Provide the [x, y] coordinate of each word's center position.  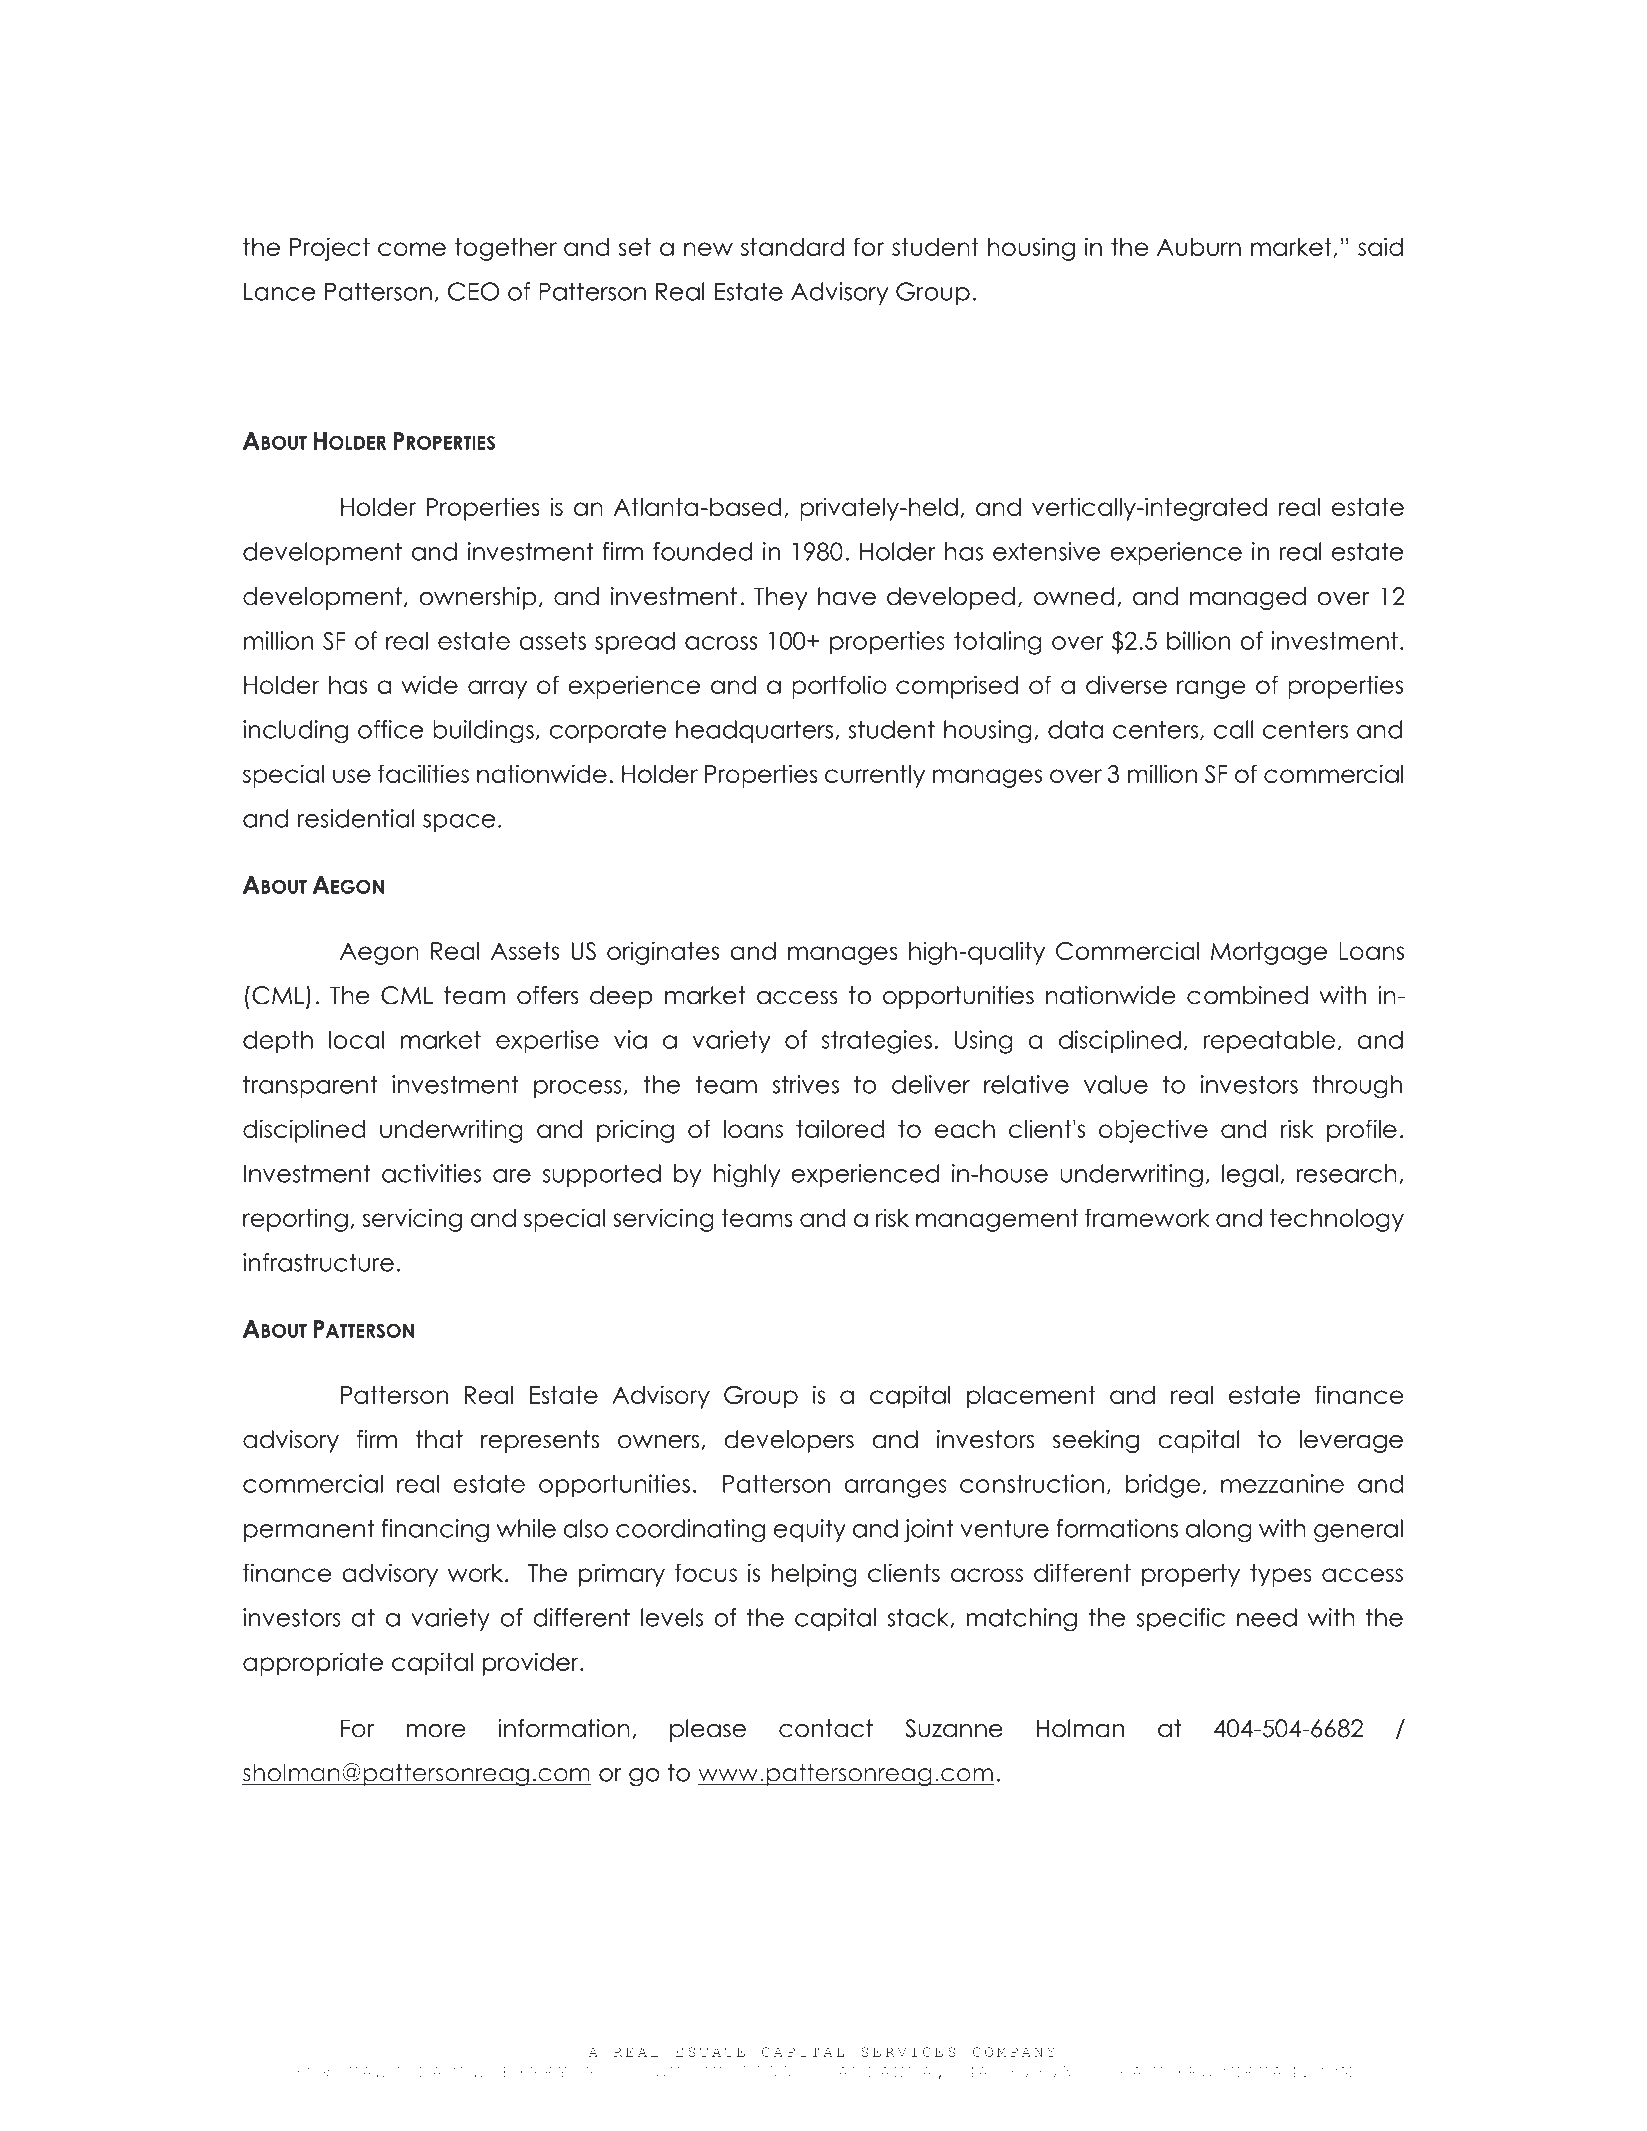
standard [792, 247]
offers [548, 995]
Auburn [1199, 247]
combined [1247, 995]
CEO [473, 291]
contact [826, 1728]
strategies [877, 1042]
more [436, 1731]
